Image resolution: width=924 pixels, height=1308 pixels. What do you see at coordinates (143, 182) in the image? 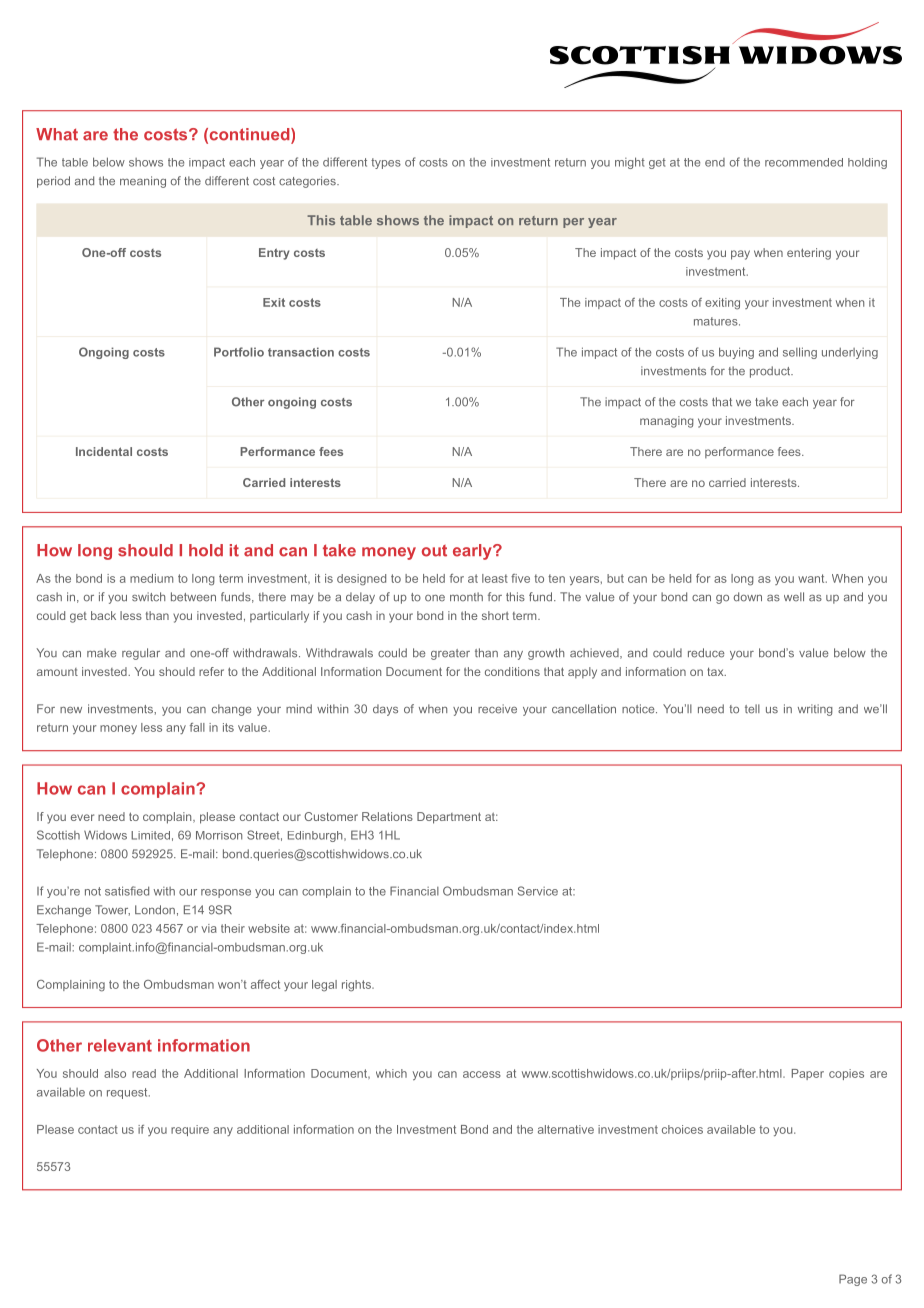
I see `meaning` at bounding box center [143, 182].
